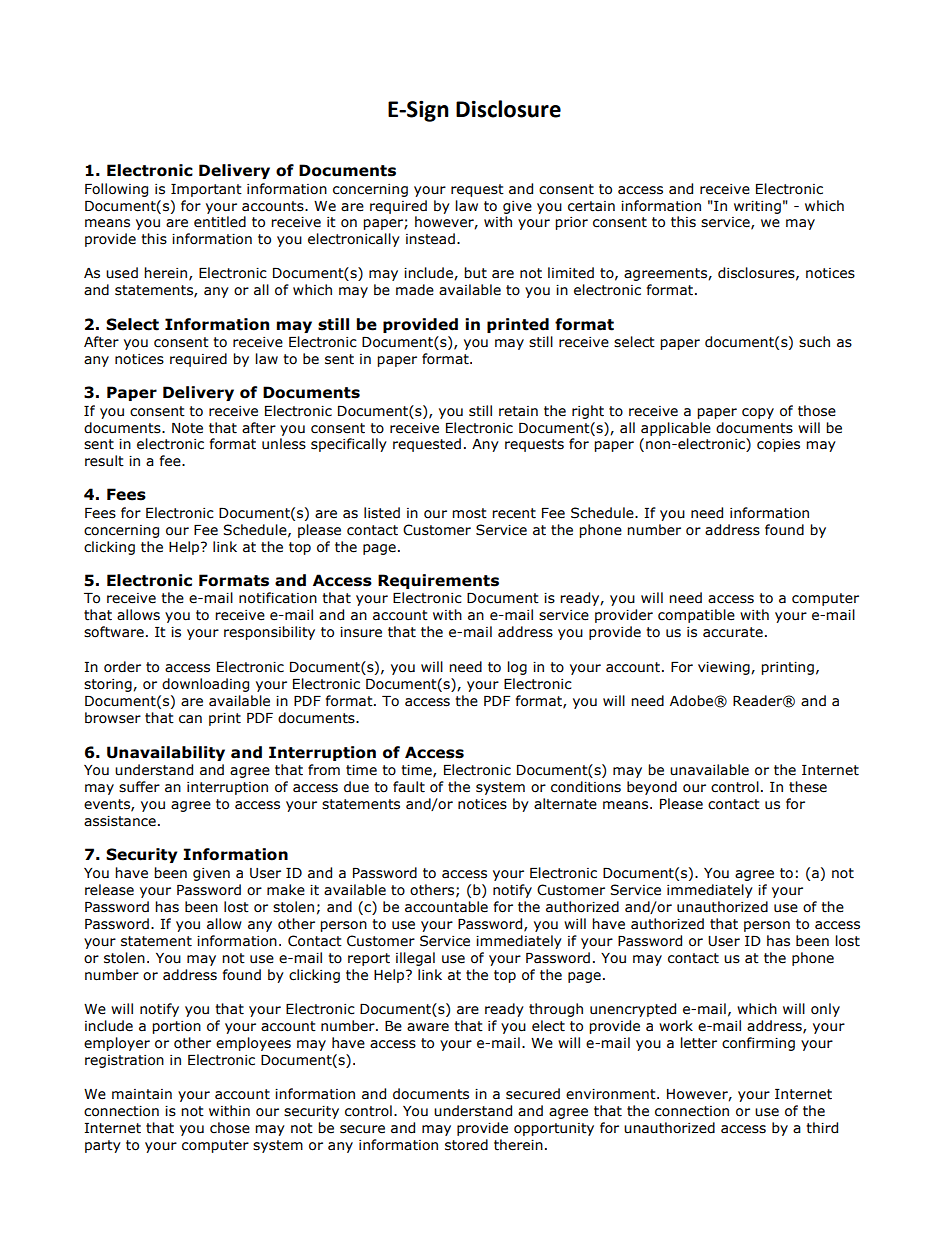  I want to click on stored, so click(466, 1145).
